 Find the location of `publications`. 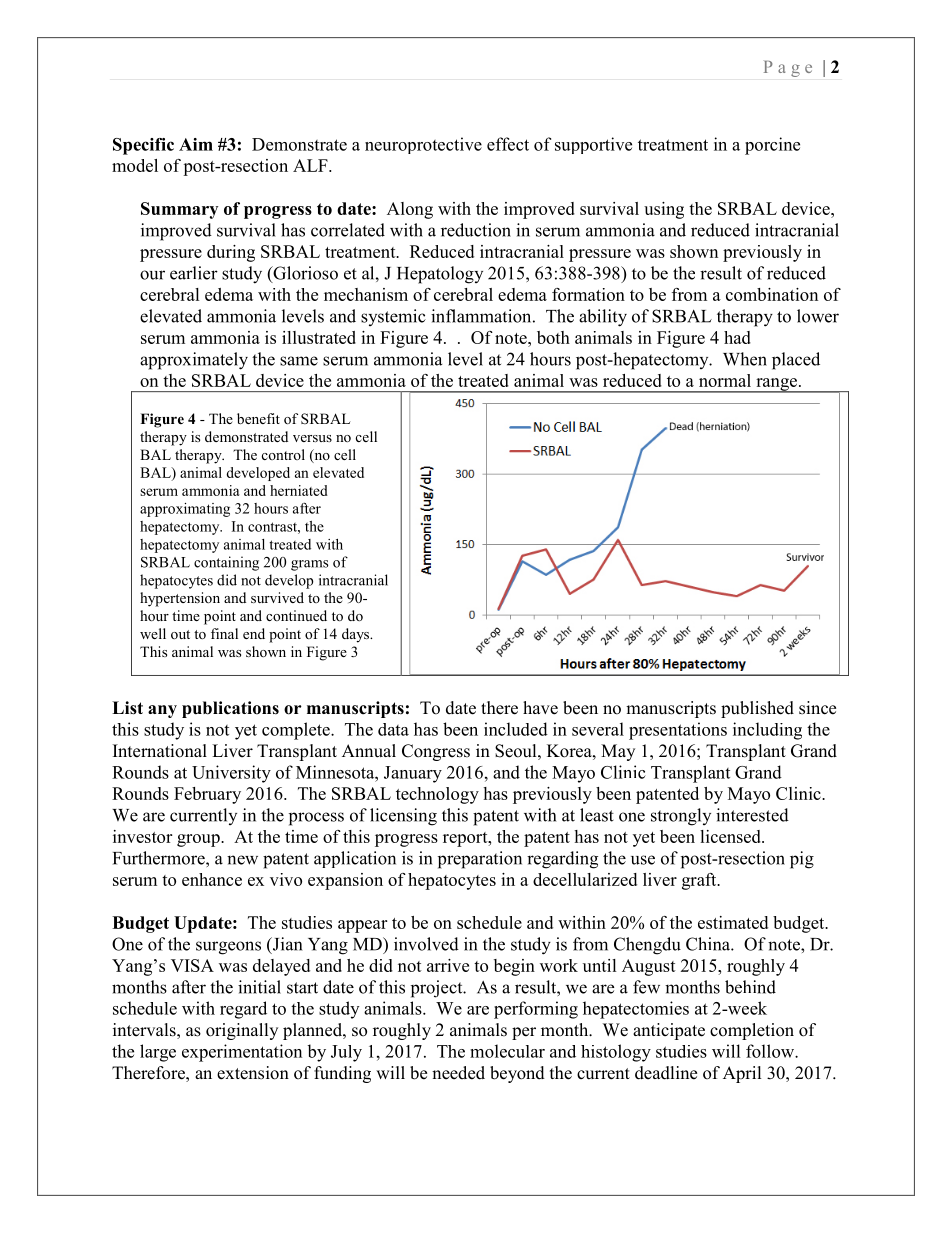

publications is located at coordinates (230, 709).
